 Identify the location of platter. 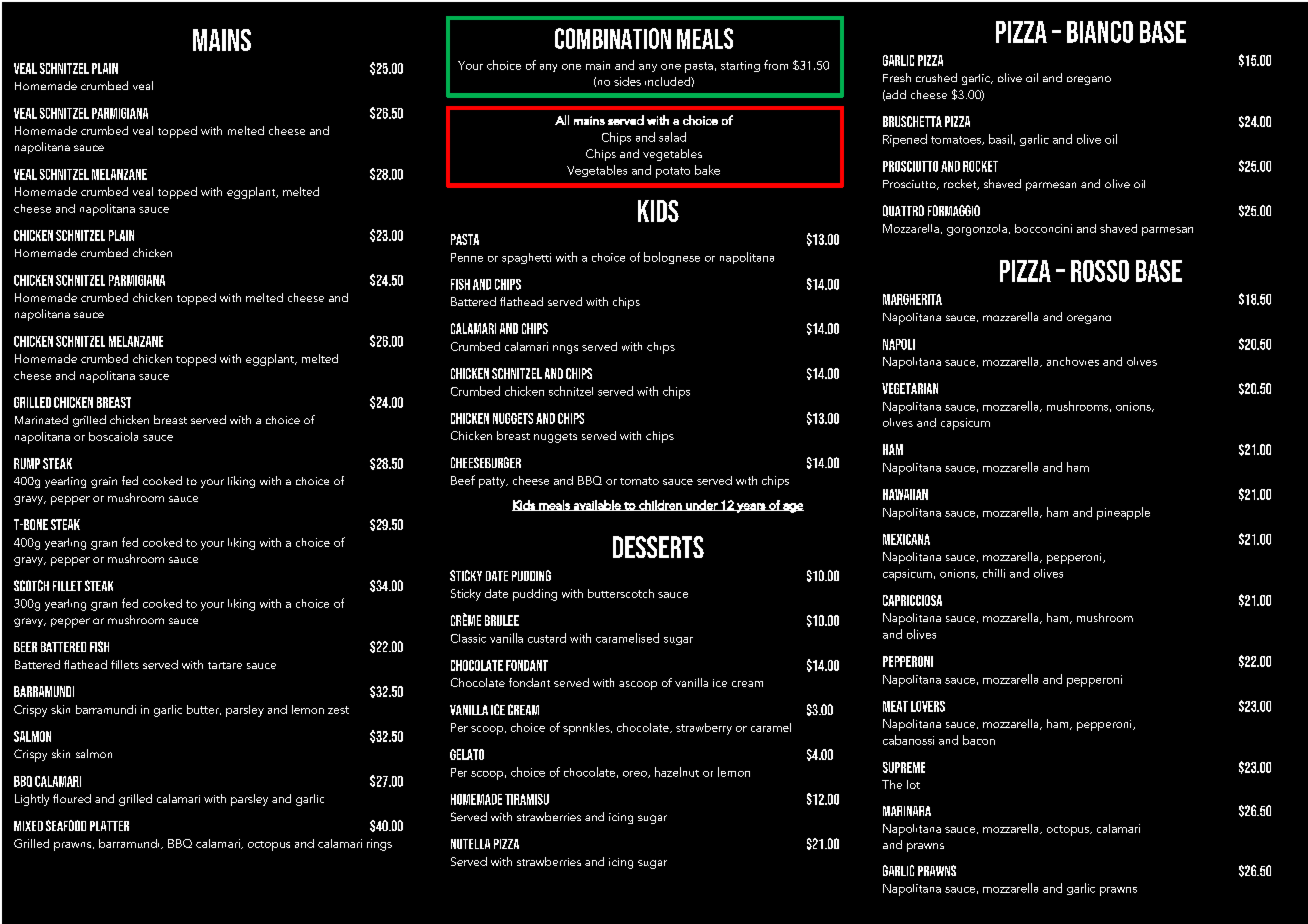
(109, 826).
